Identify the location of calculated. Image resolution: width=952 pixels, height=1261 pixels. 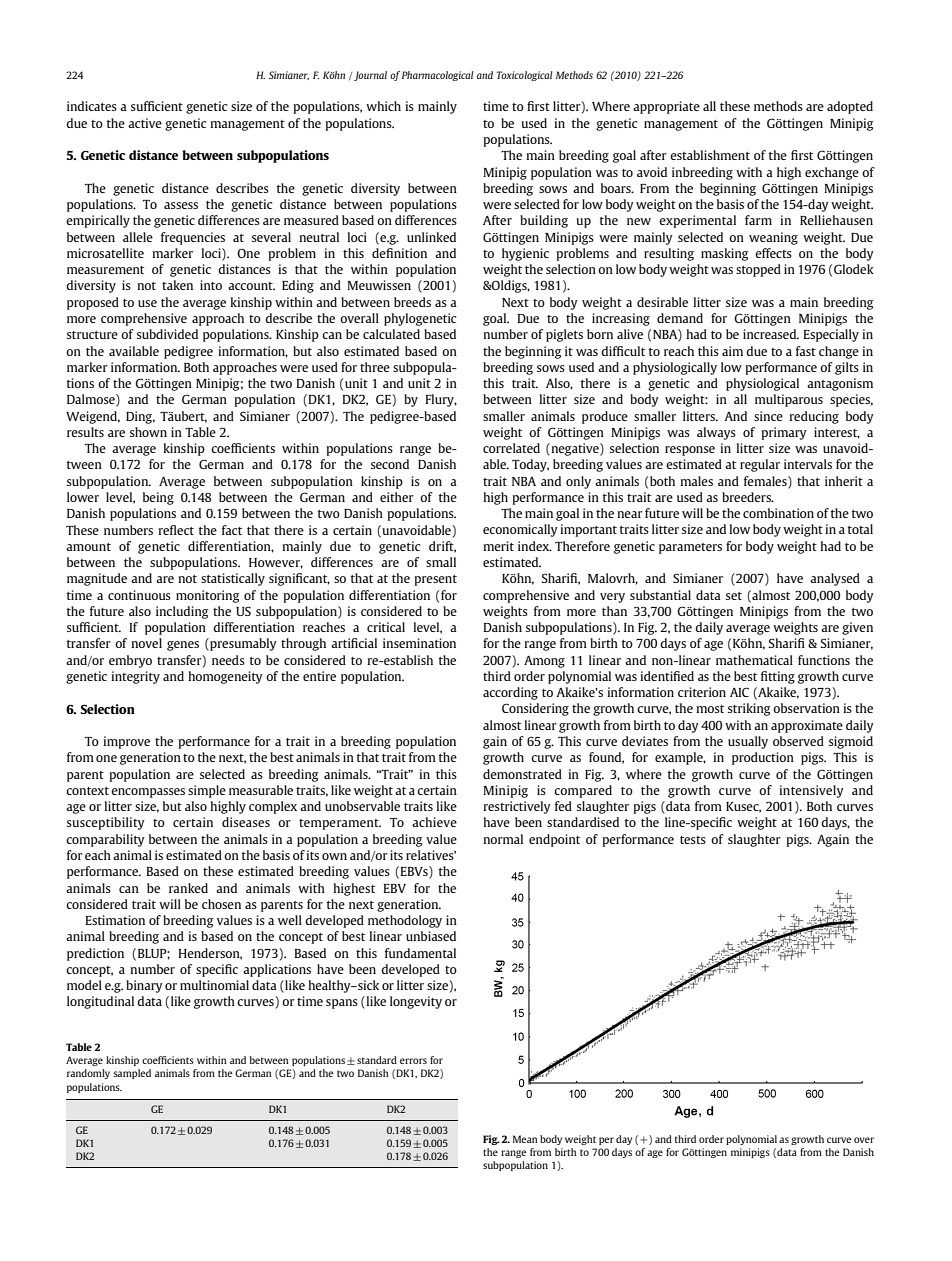
(391, 334).
